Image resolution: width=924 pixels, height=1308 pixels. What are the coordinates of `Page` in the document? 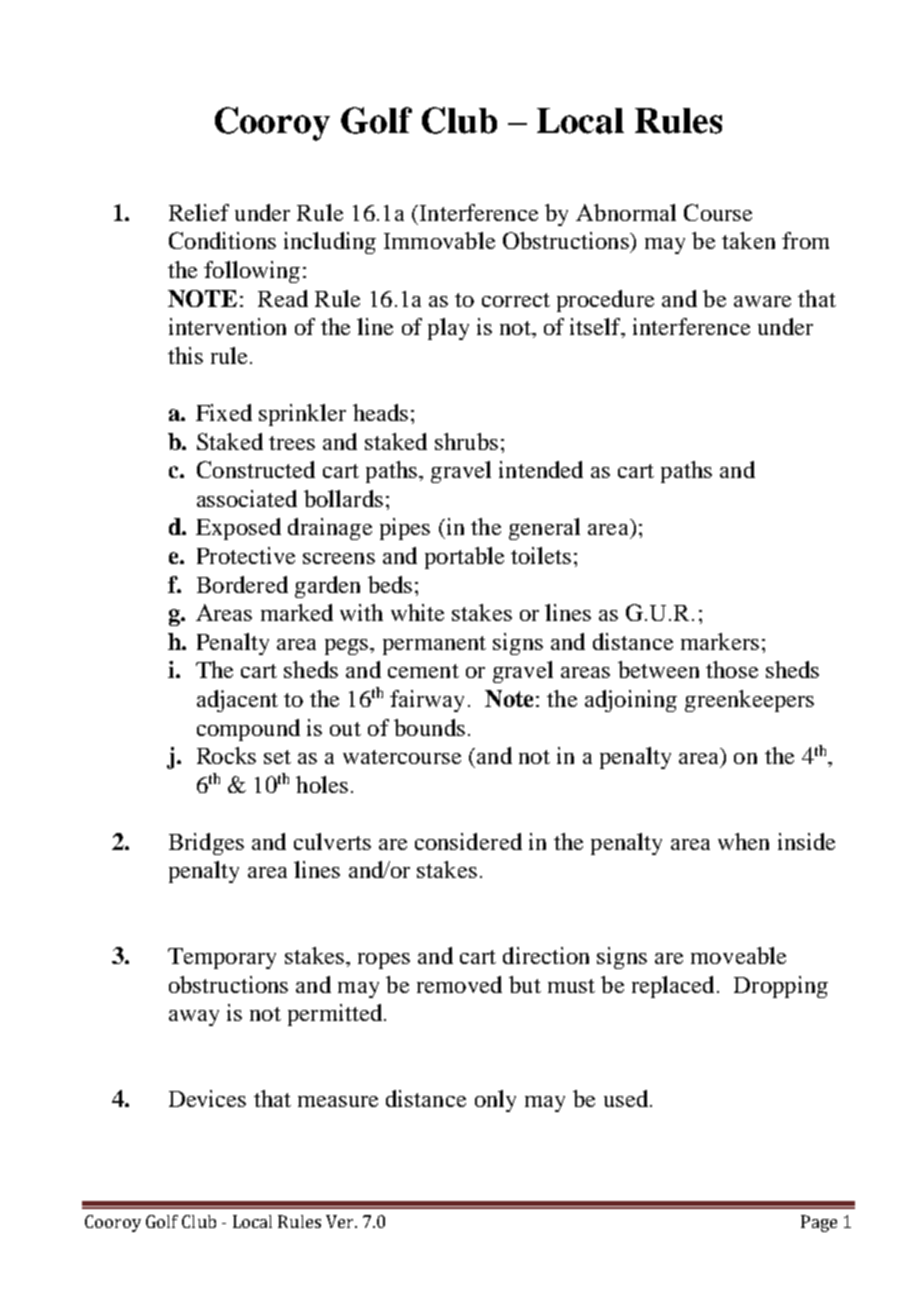 It's located at (819, 1223).
